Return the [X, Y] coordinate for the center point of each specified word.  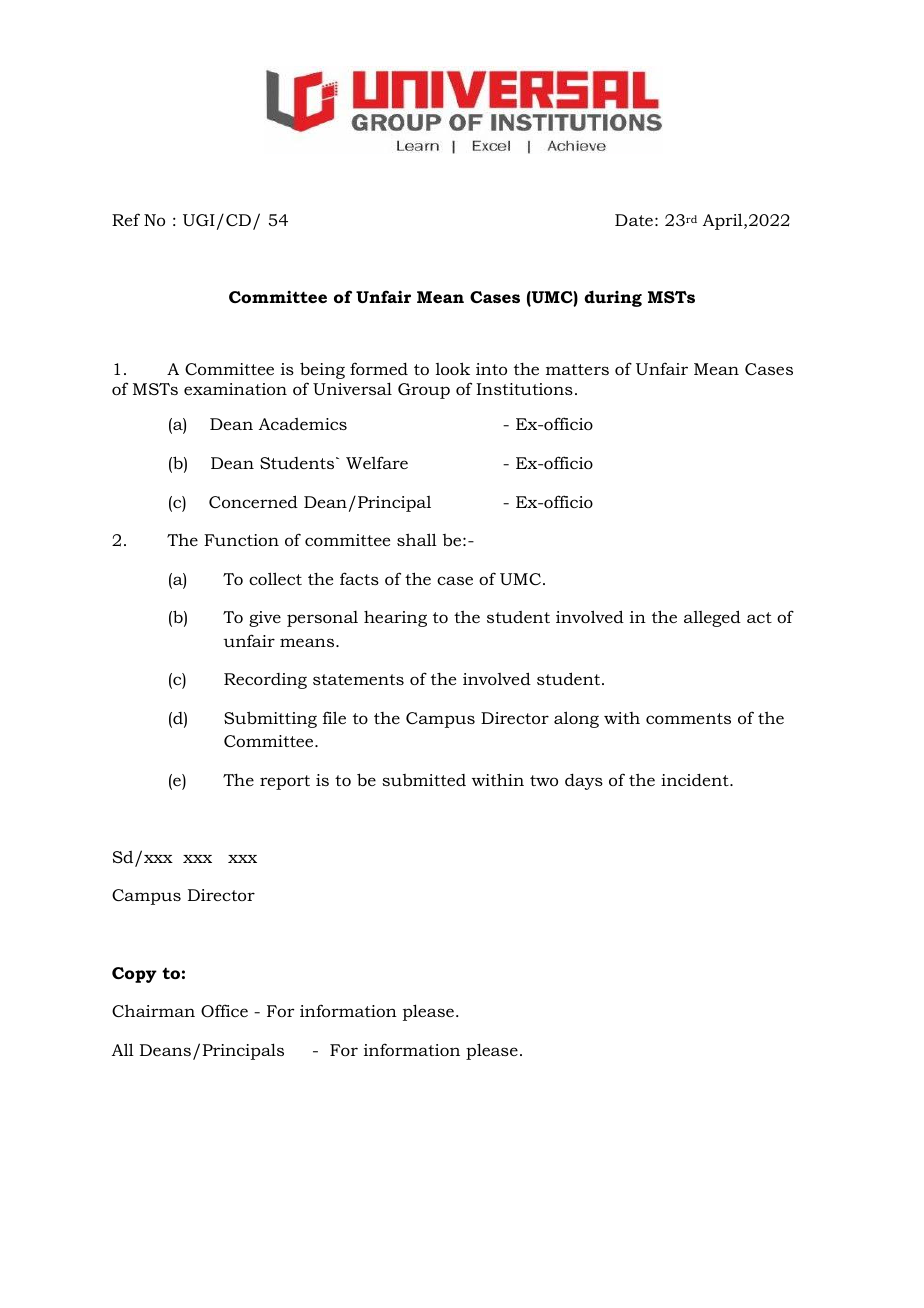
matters [577, 369]
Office [224, 1010]
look [453, 368]
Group [424, 391]
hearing [395, 618]
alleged [712, 618]
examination [235, 389]
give [265, 619]
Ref [126, 219]
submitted [424, 780]
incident [696, 779]
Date [634, 220]
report [285, 782]
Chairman [153, 1010]
